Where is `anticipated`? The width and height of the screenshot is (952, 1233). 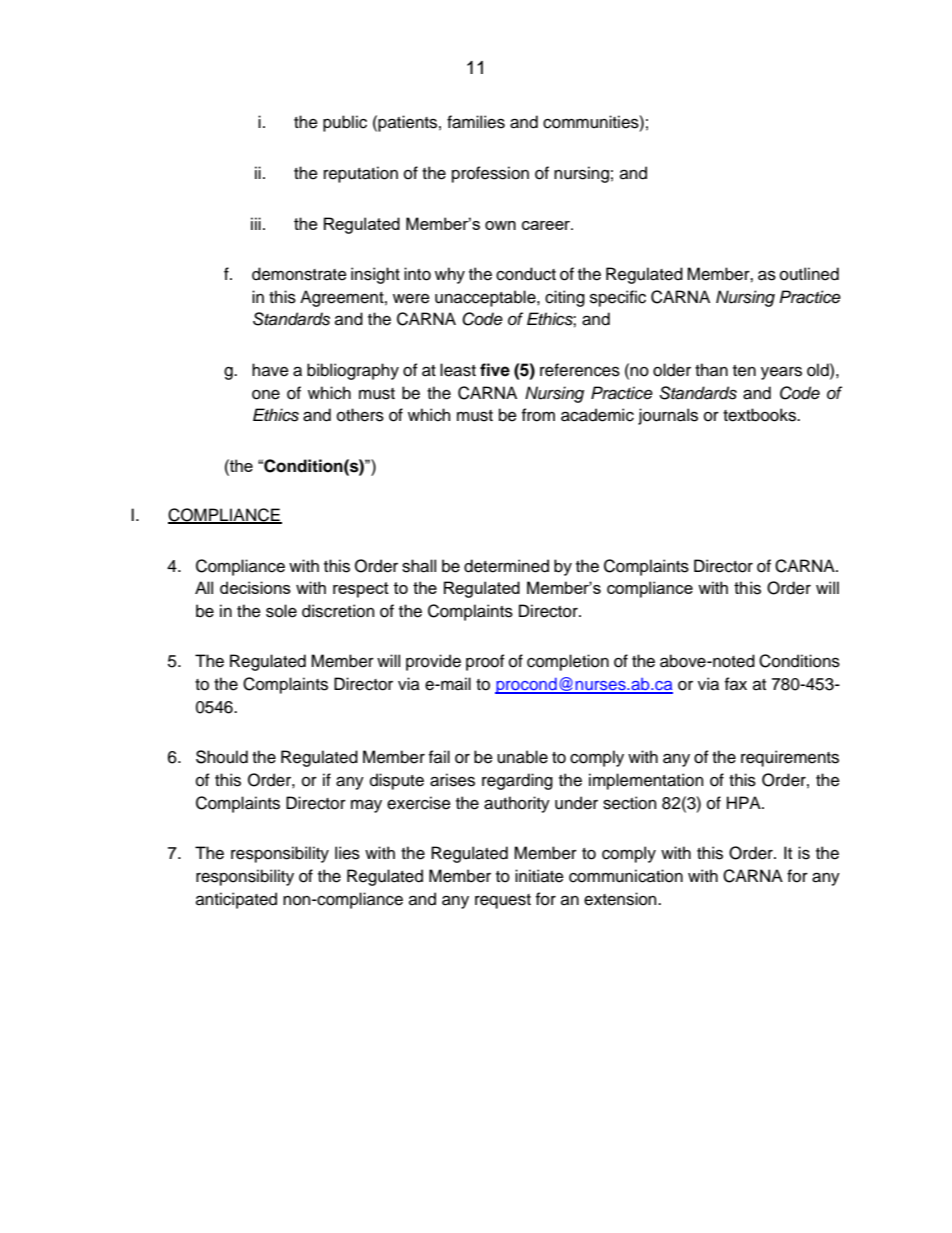 anticipated is located at coordinates (236, 900).
